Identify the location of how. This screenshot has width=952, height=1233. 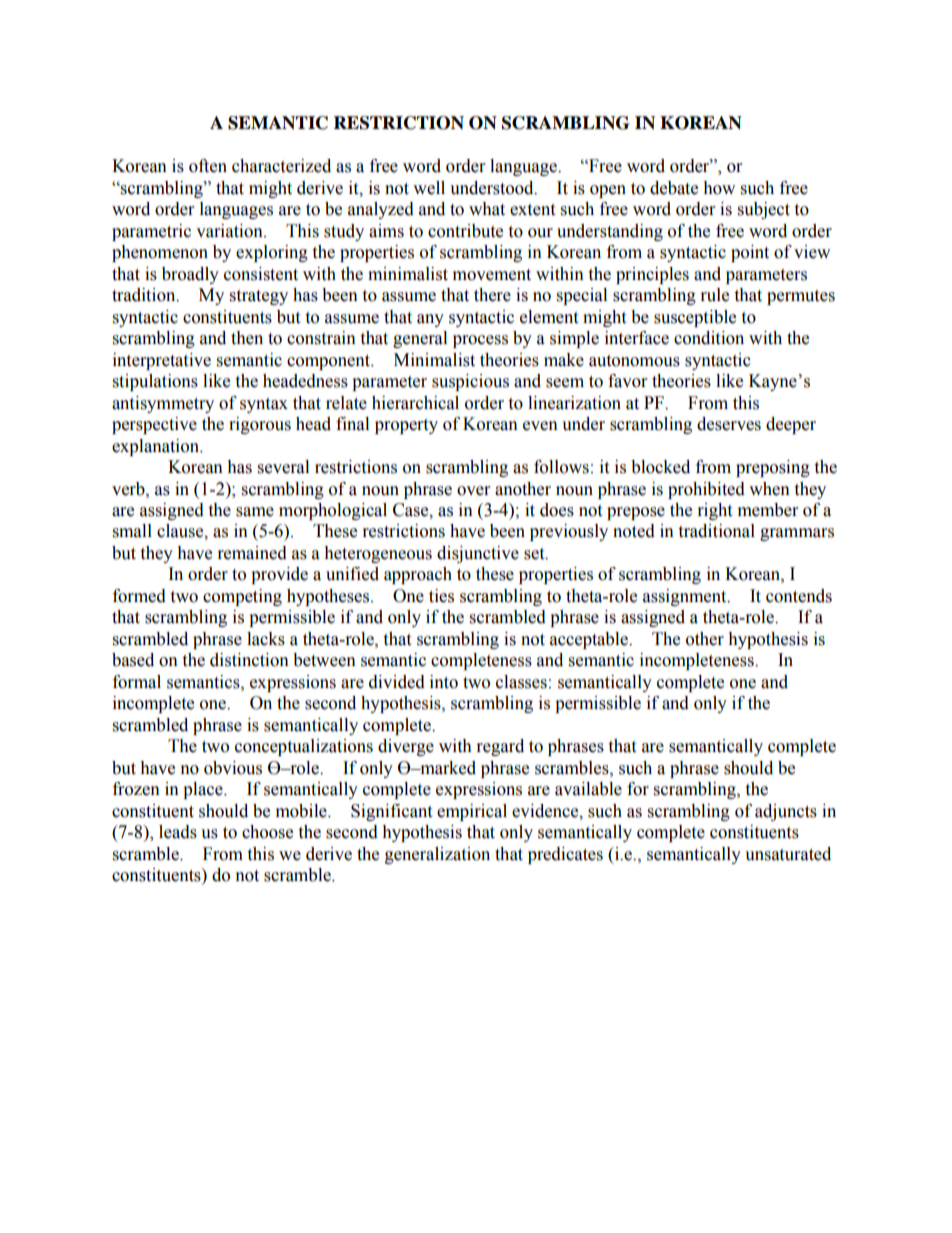
(719, 188).
